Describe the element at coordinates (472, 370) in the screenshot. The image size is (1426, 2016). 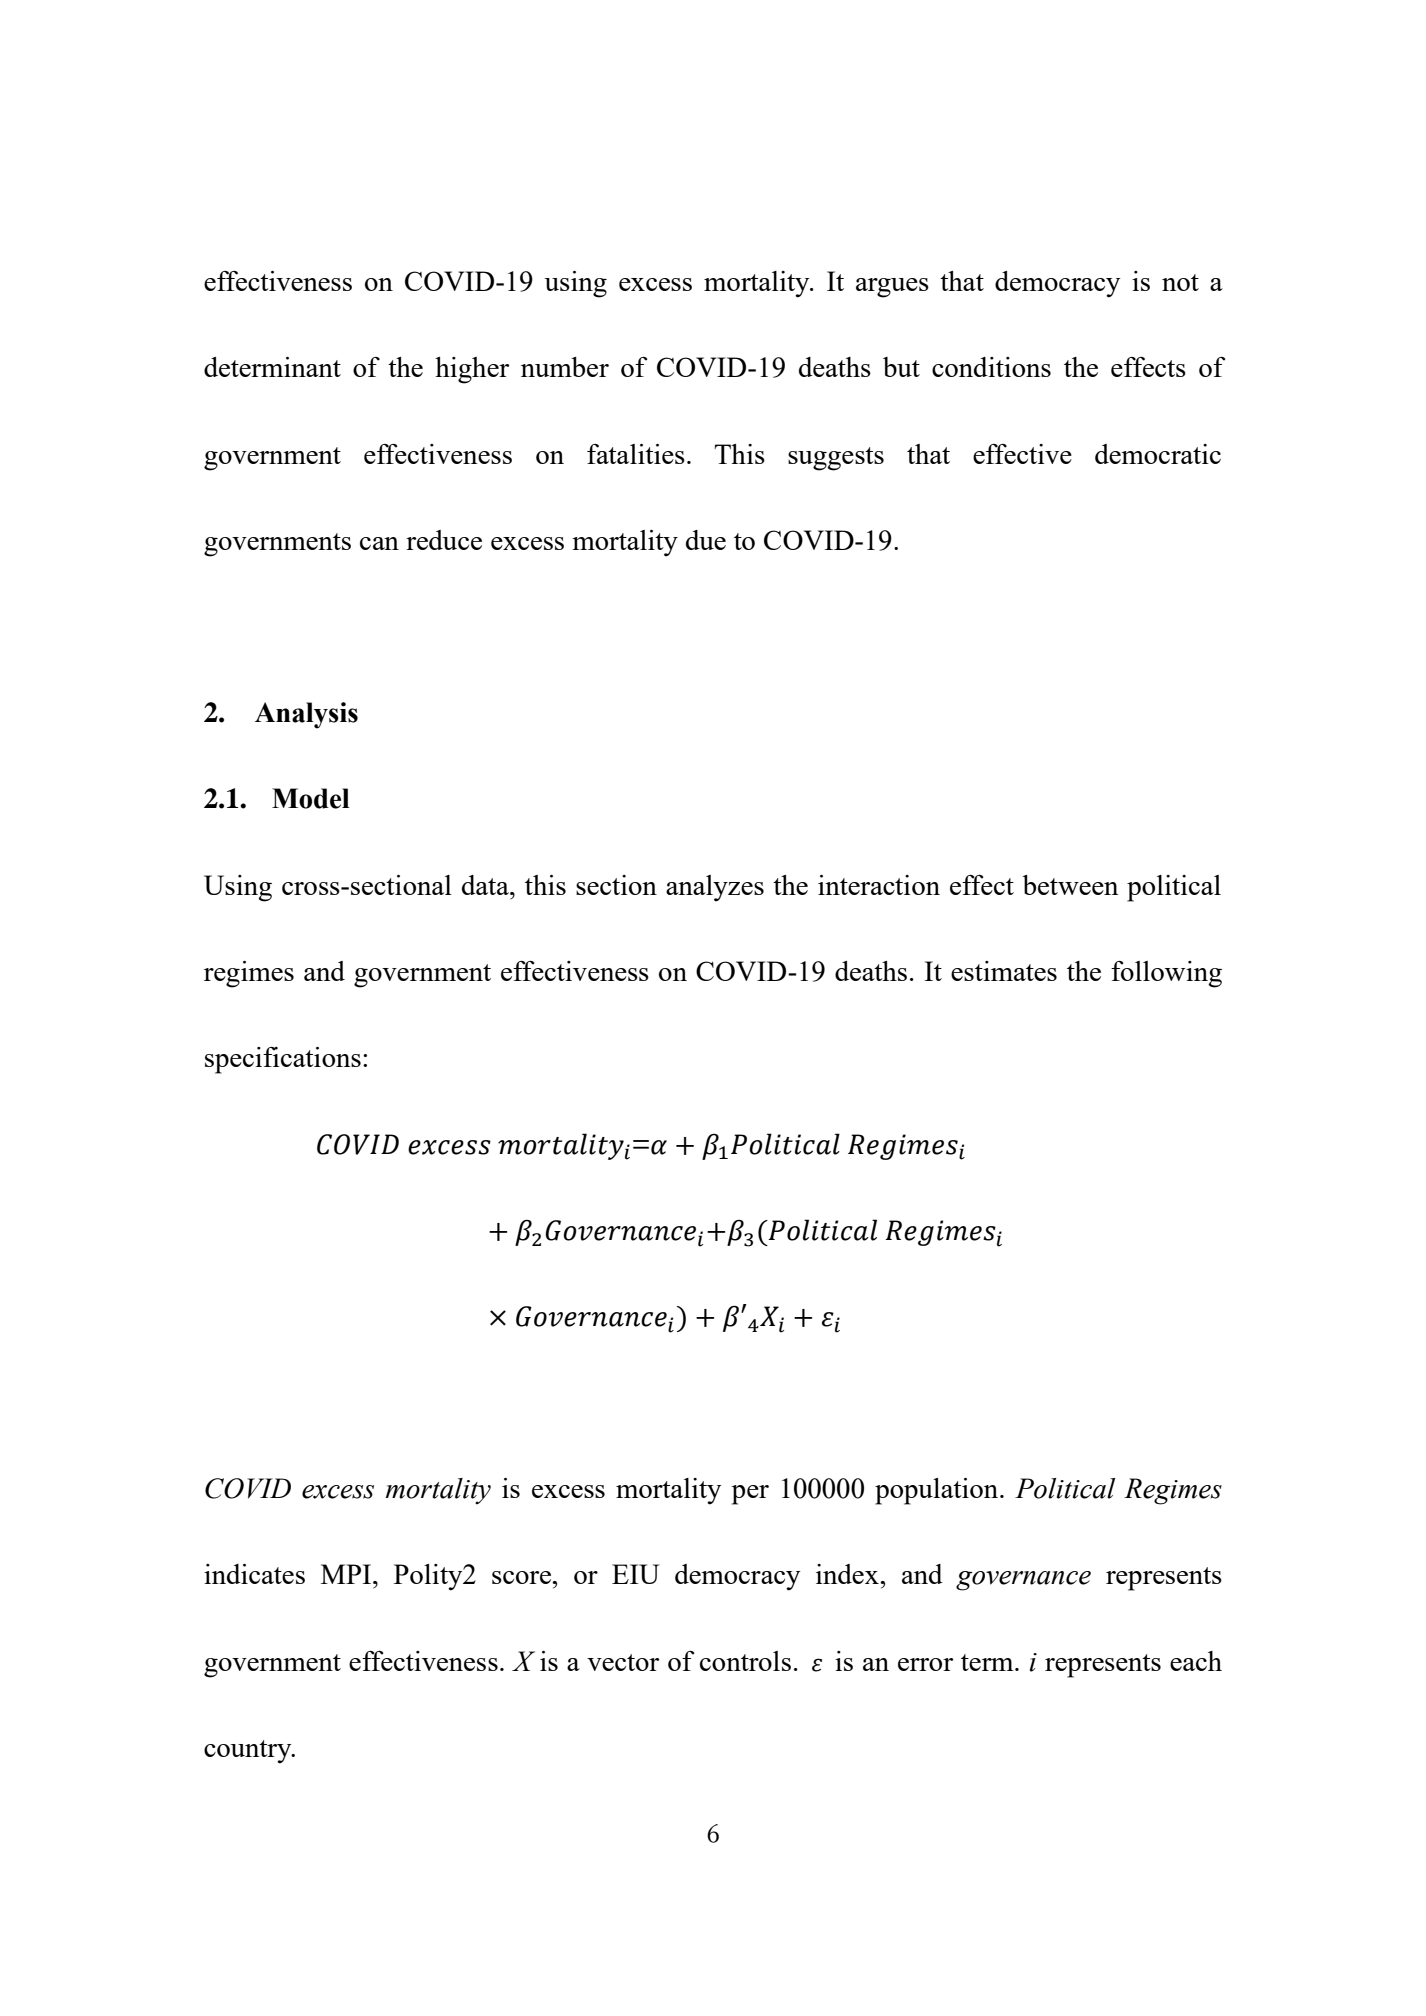
I see `higher` at that location.
